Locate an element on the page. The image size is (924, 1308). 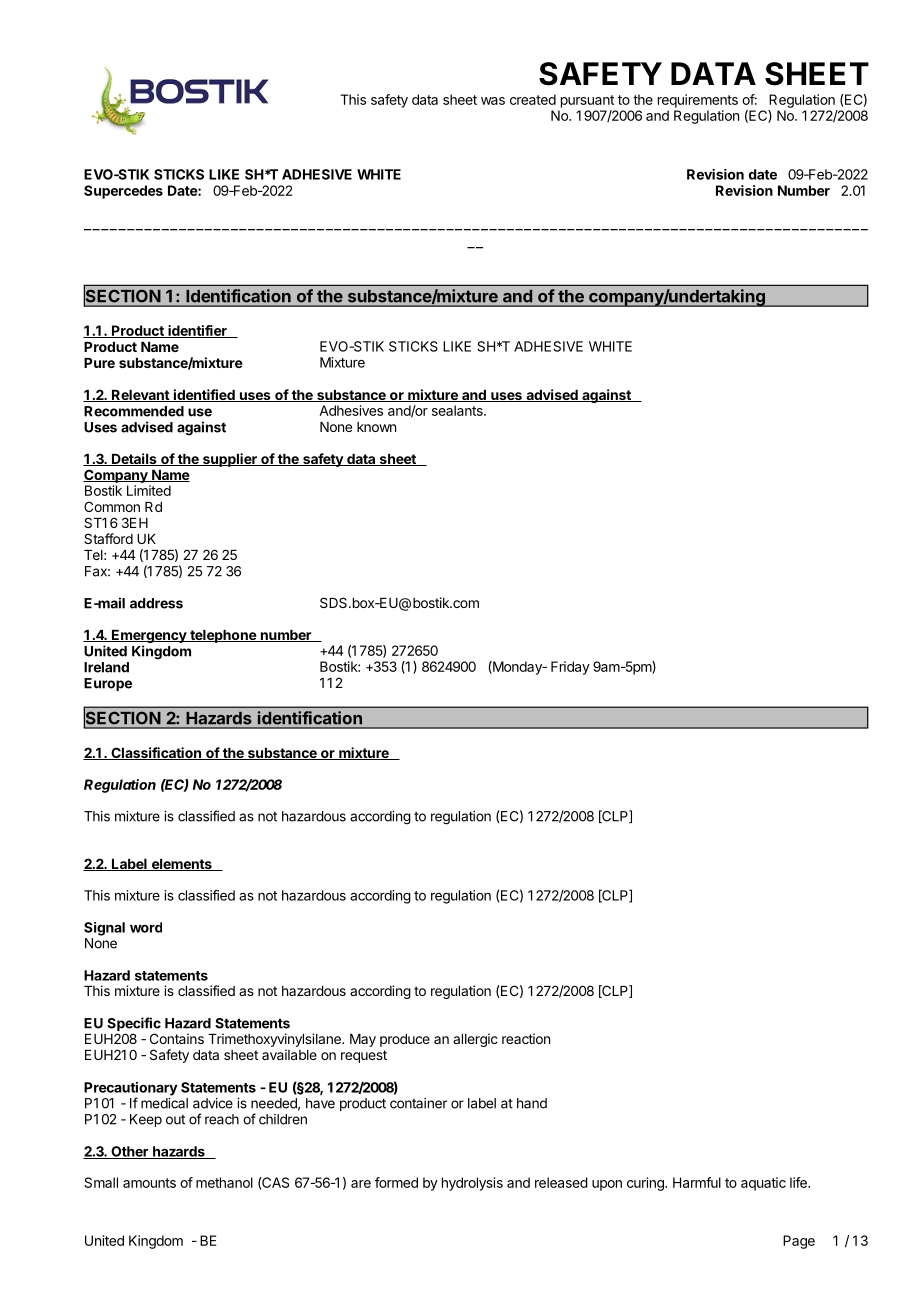
was is located at coordinates (493, 101).
